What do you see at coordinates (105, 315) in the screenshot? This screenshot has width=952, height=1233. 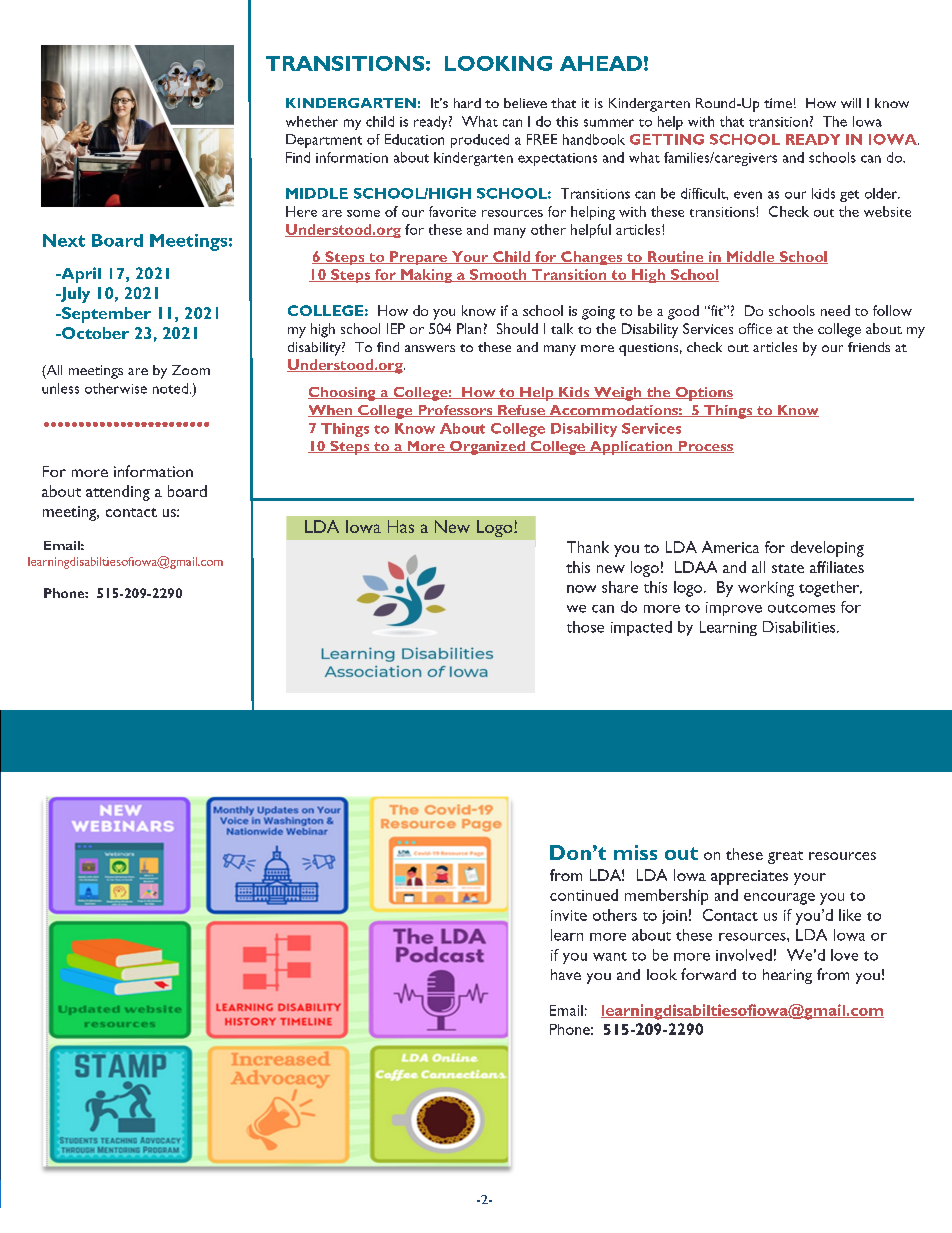 I see `September` at bounding box center [105, 315].
